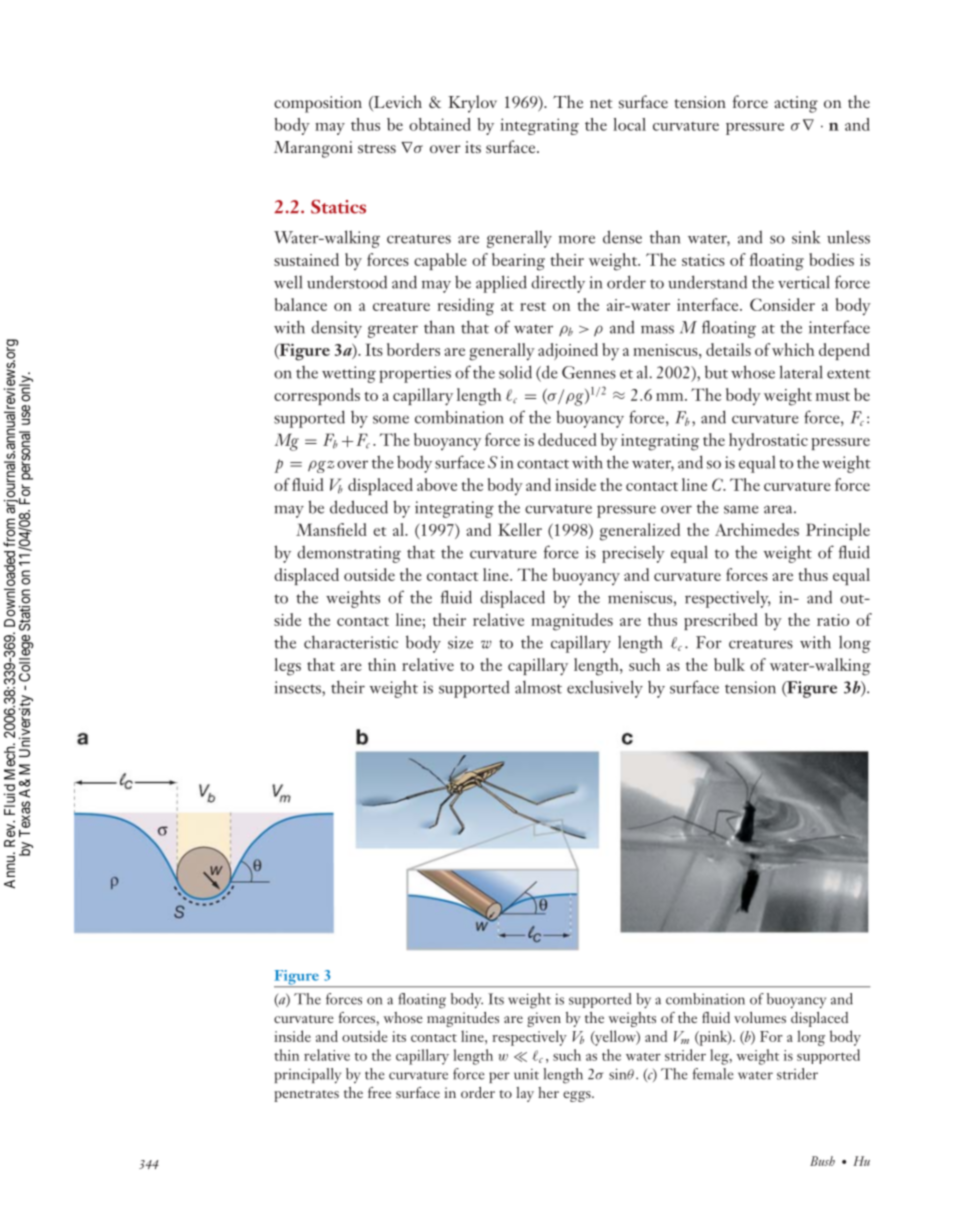  I want to click on characteristic, so click(351, 642).
